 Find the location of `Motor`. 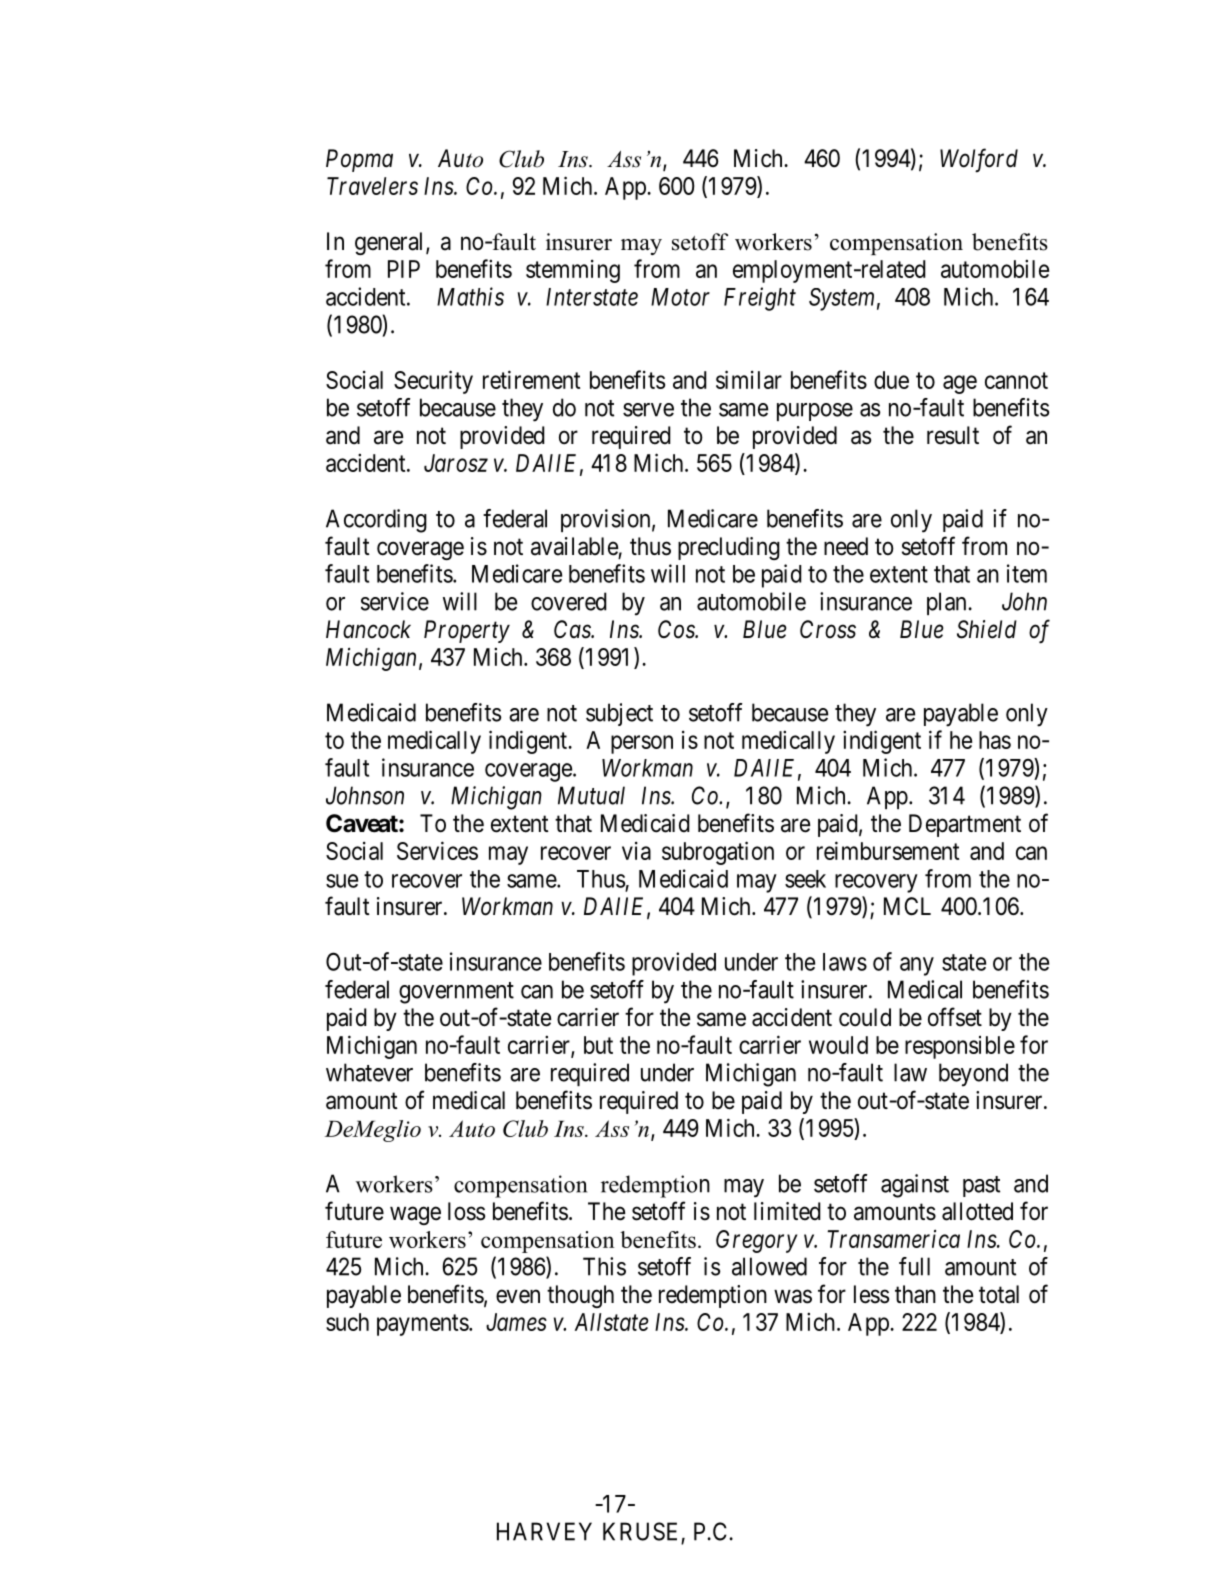

Motor is located at coordinates (680, 297).
